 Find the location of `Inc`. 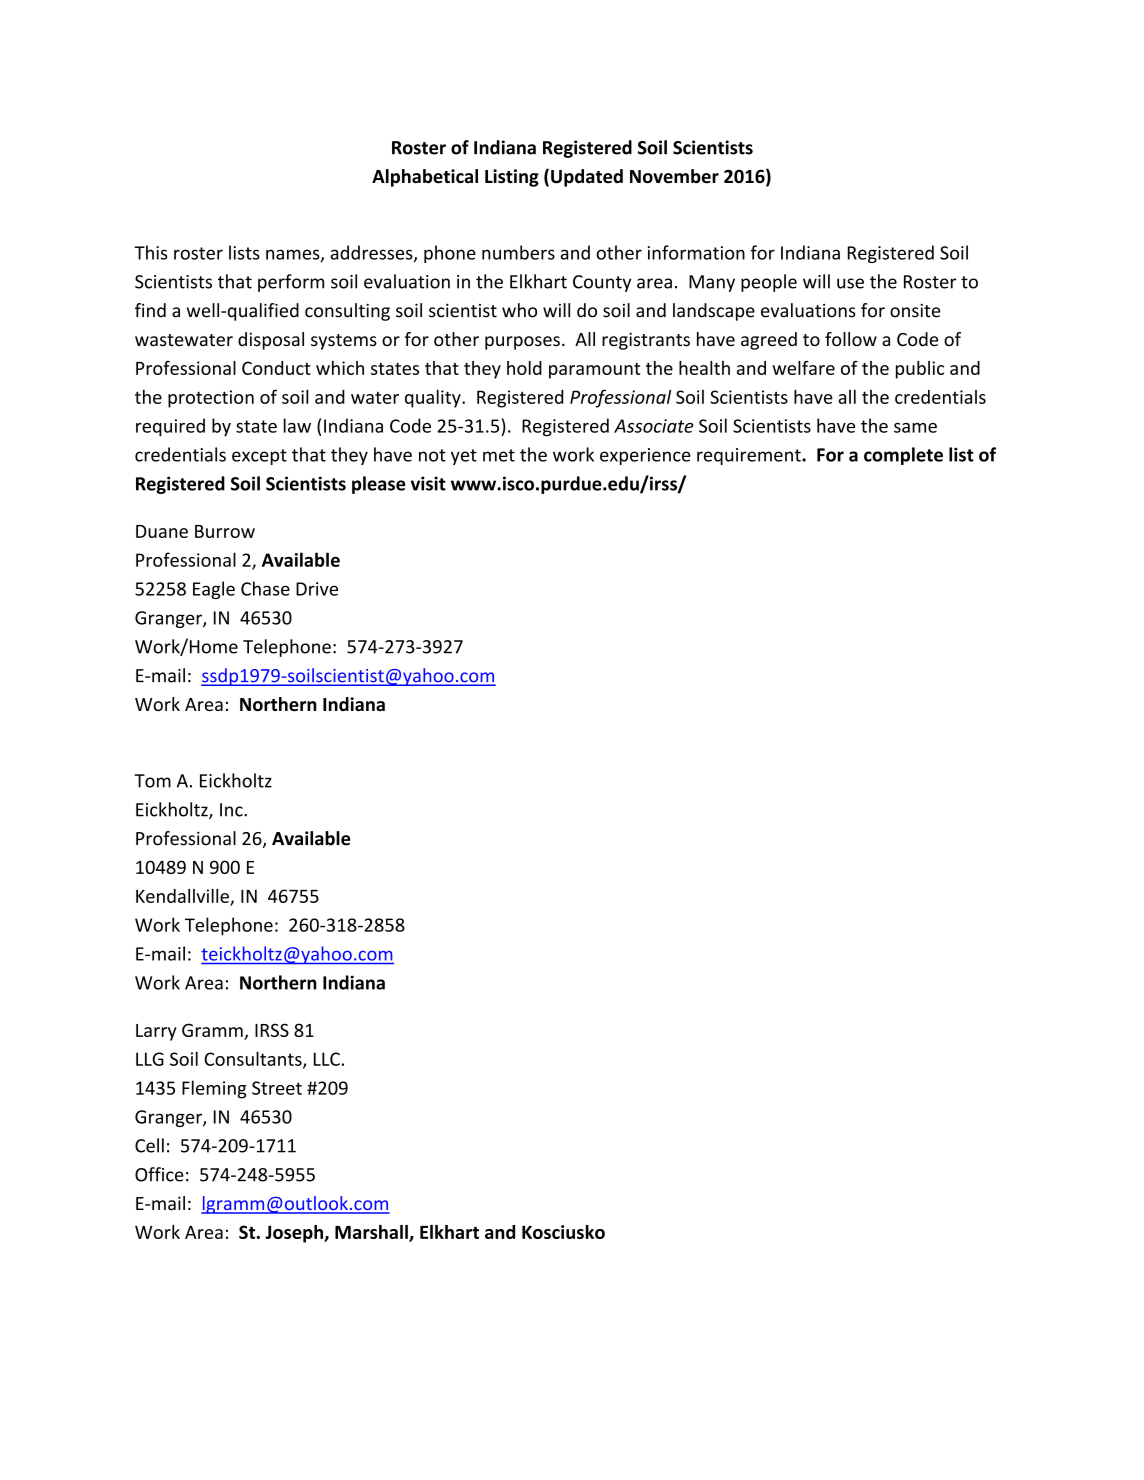

Inc is located at coordinates (232, 810).
